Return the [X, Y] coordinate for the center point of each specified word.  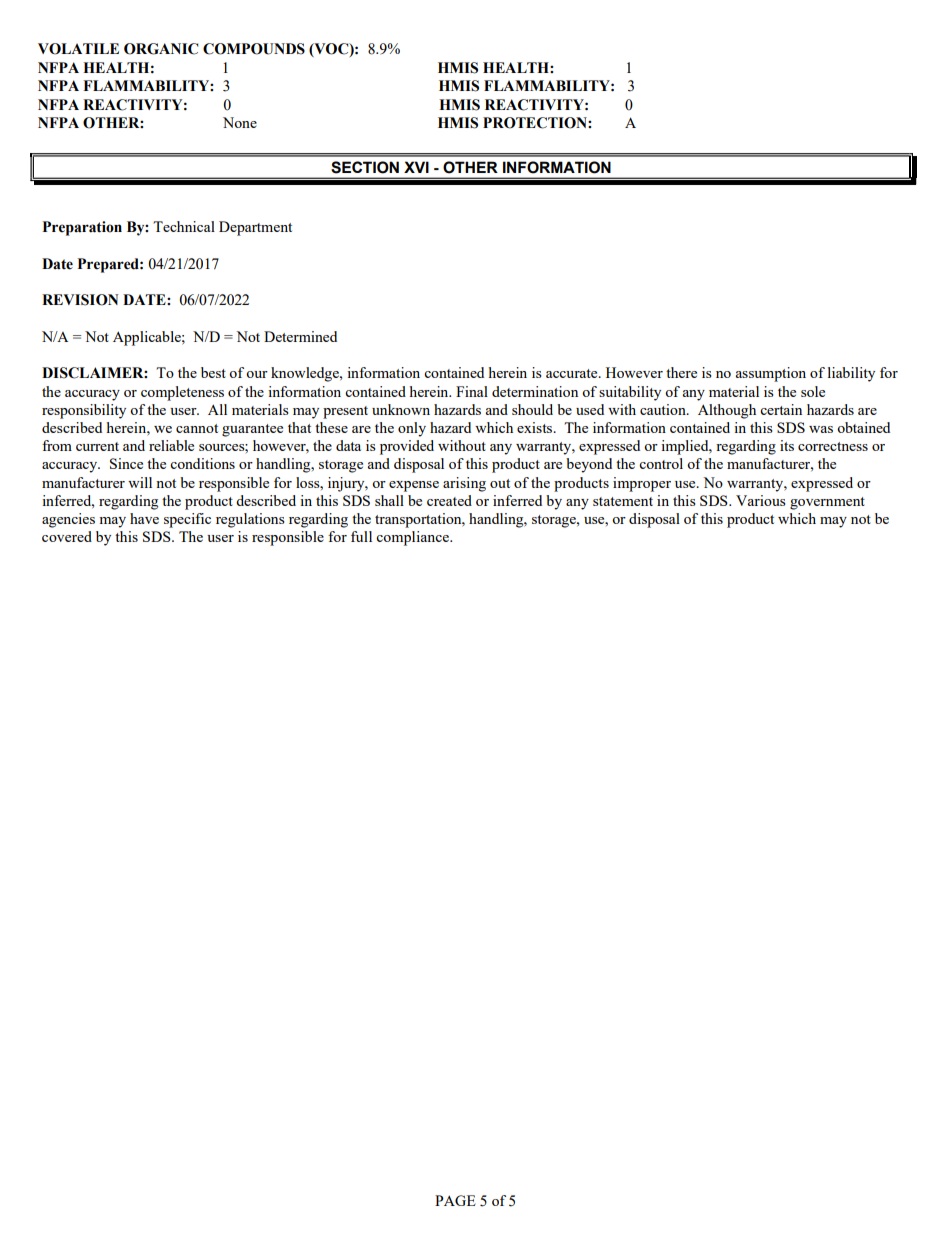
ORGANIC [161, 49]
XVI [416, 167]
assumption [771, 374]
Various [761, 500]
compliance [414, 538]
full [361, 536]
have [144, 518]
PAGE [455, 1200]
